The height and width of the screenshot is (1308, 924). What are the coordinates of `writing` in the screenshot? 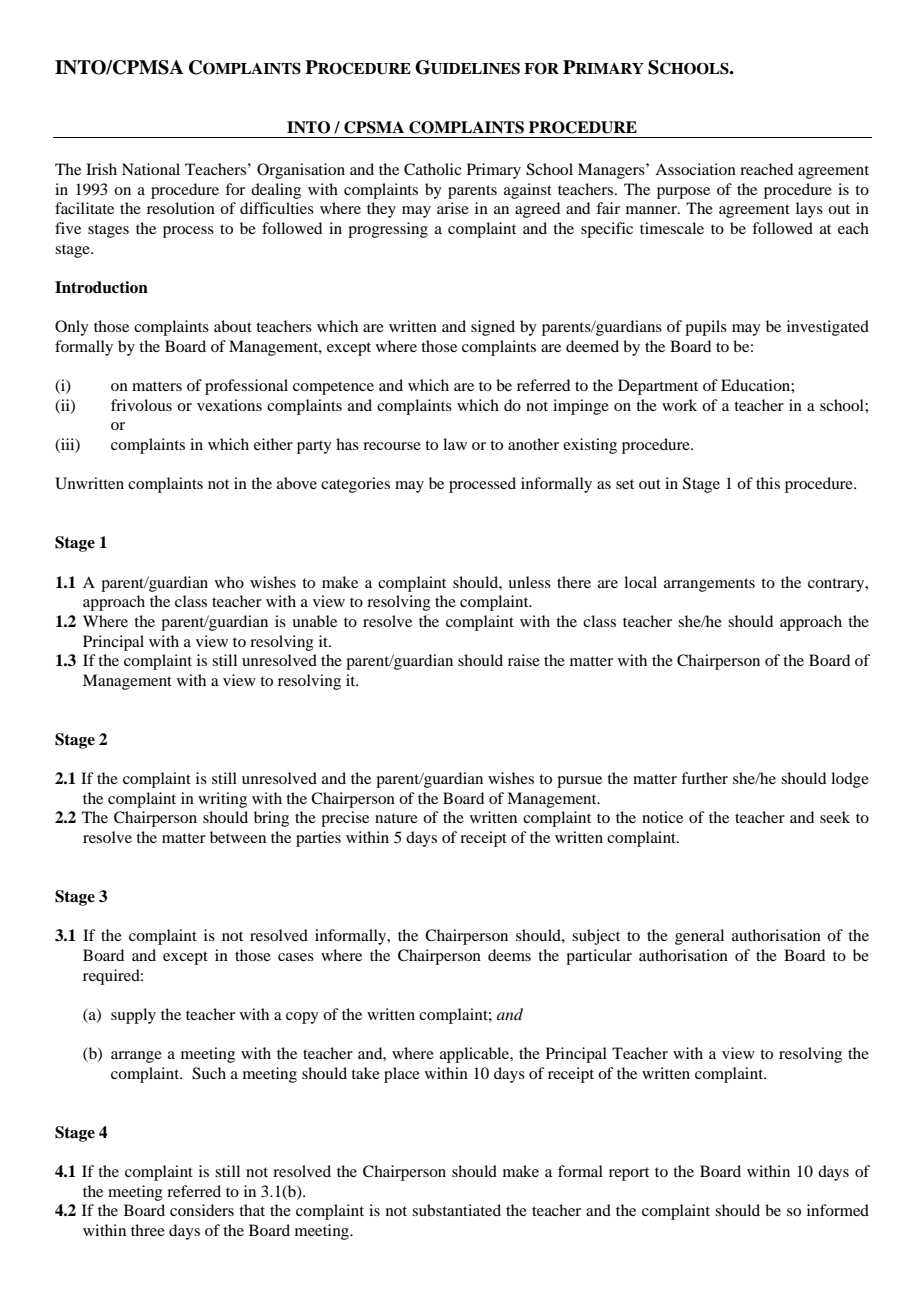 It's located at (222, 800).
